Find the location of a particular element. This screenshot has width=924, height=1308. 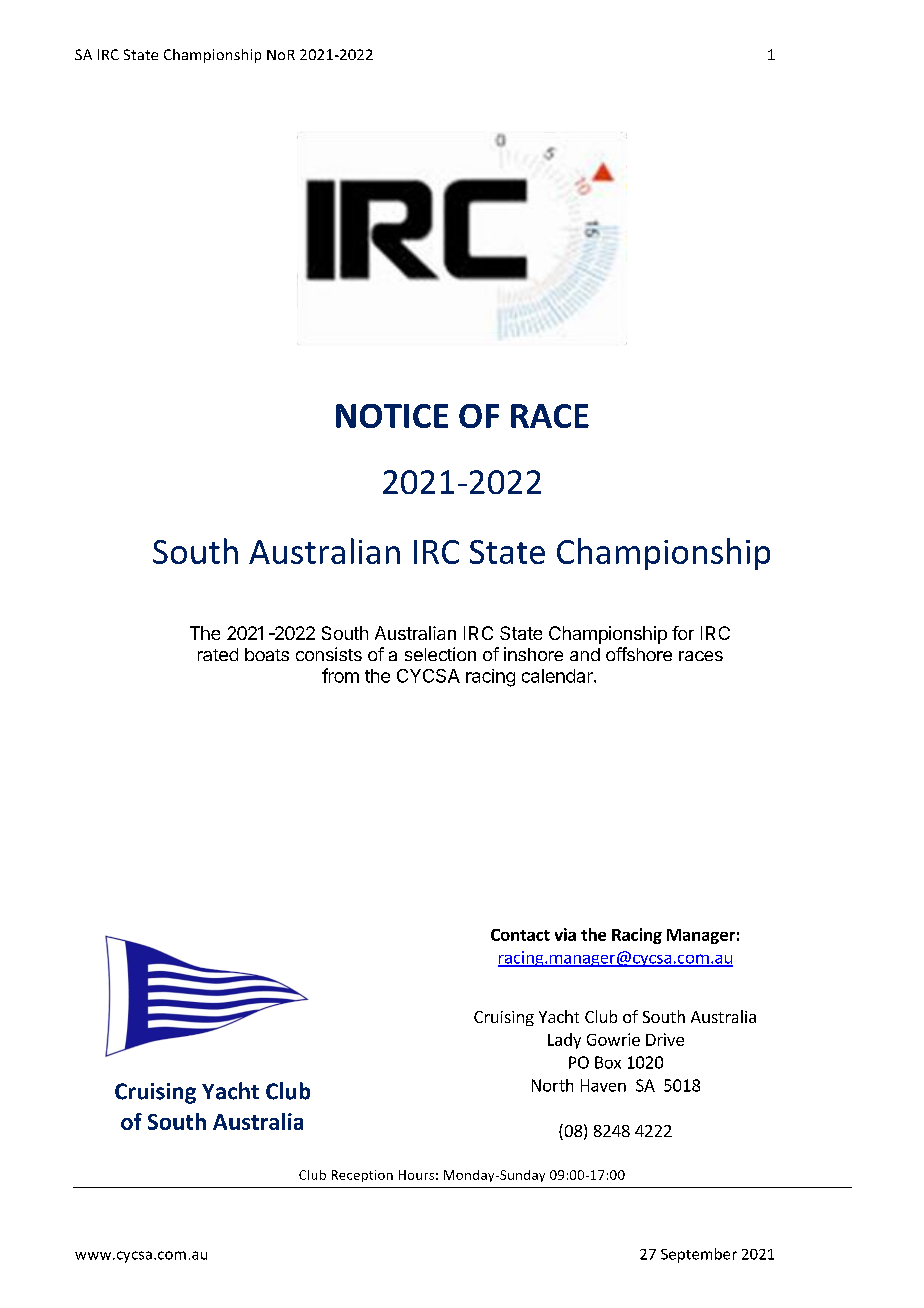

NOTICE is located at coordinates (392, 416).
